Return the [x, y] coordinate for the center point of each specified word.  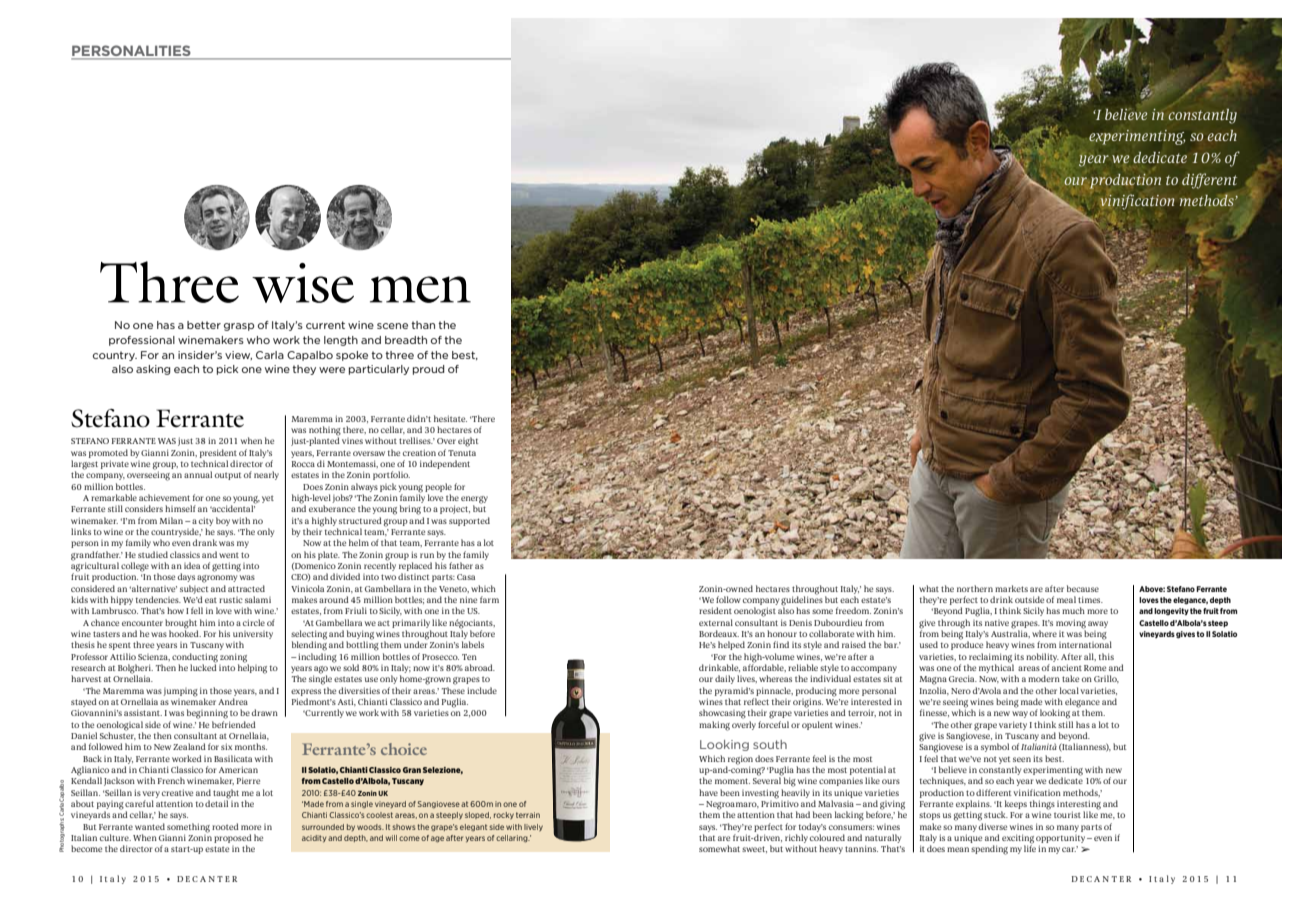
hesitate [450, 418]
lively [533, 827]
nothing [325, 432]
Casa [466, 577]
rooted [225, 826]
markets [1011, 588]
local [1069, 690]
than [423, 325]
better [204, 325]
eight [468, 442]
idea [192, 565]
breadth [406, 340]
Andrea [233, 701]
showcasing [722, 714]
